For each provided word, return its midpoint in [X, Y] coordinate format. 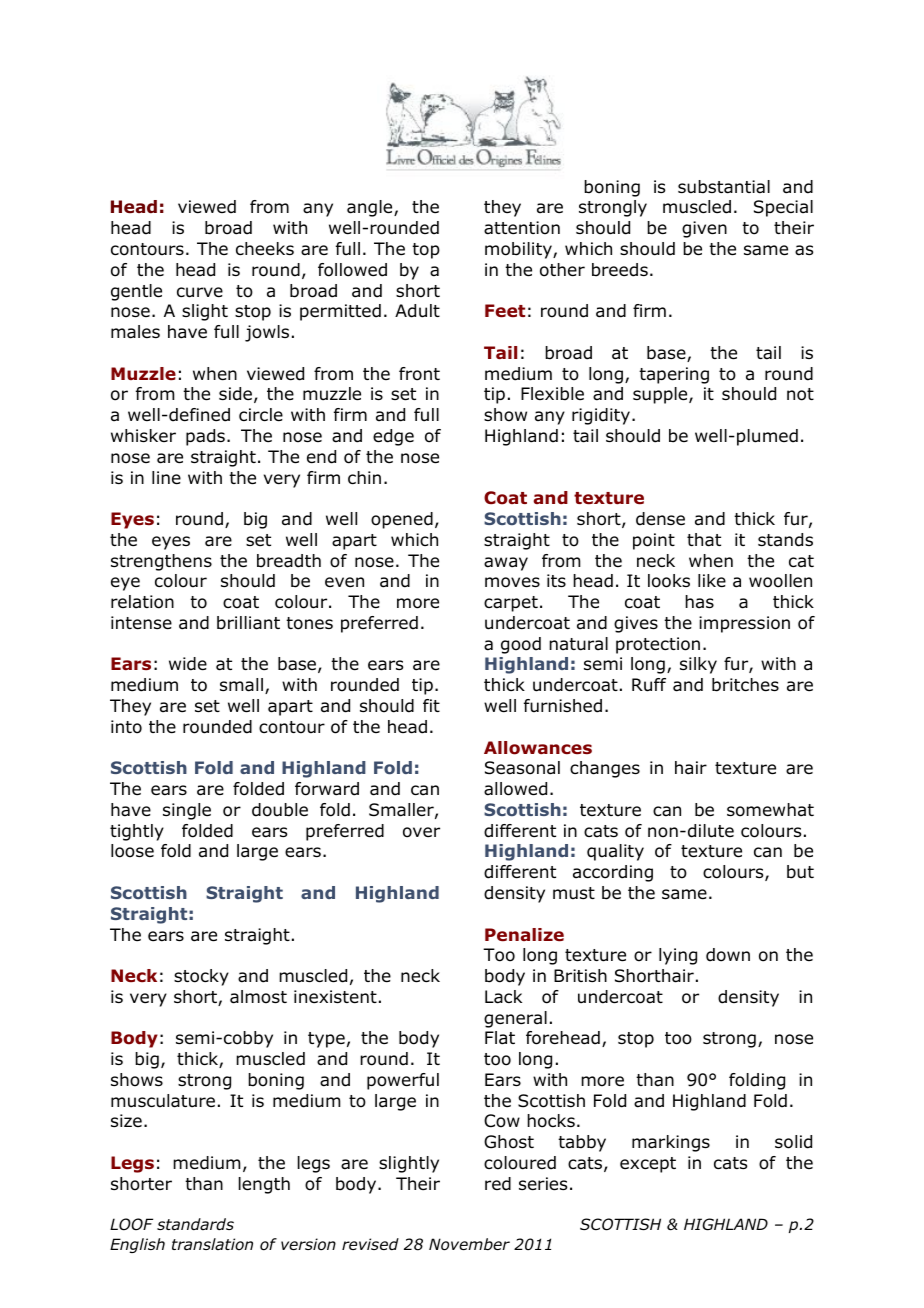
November [469, 1244]
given [704, 229]
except [648, 1165]
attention [522, 228]
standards [195, 1224]
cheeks [265, 249]
